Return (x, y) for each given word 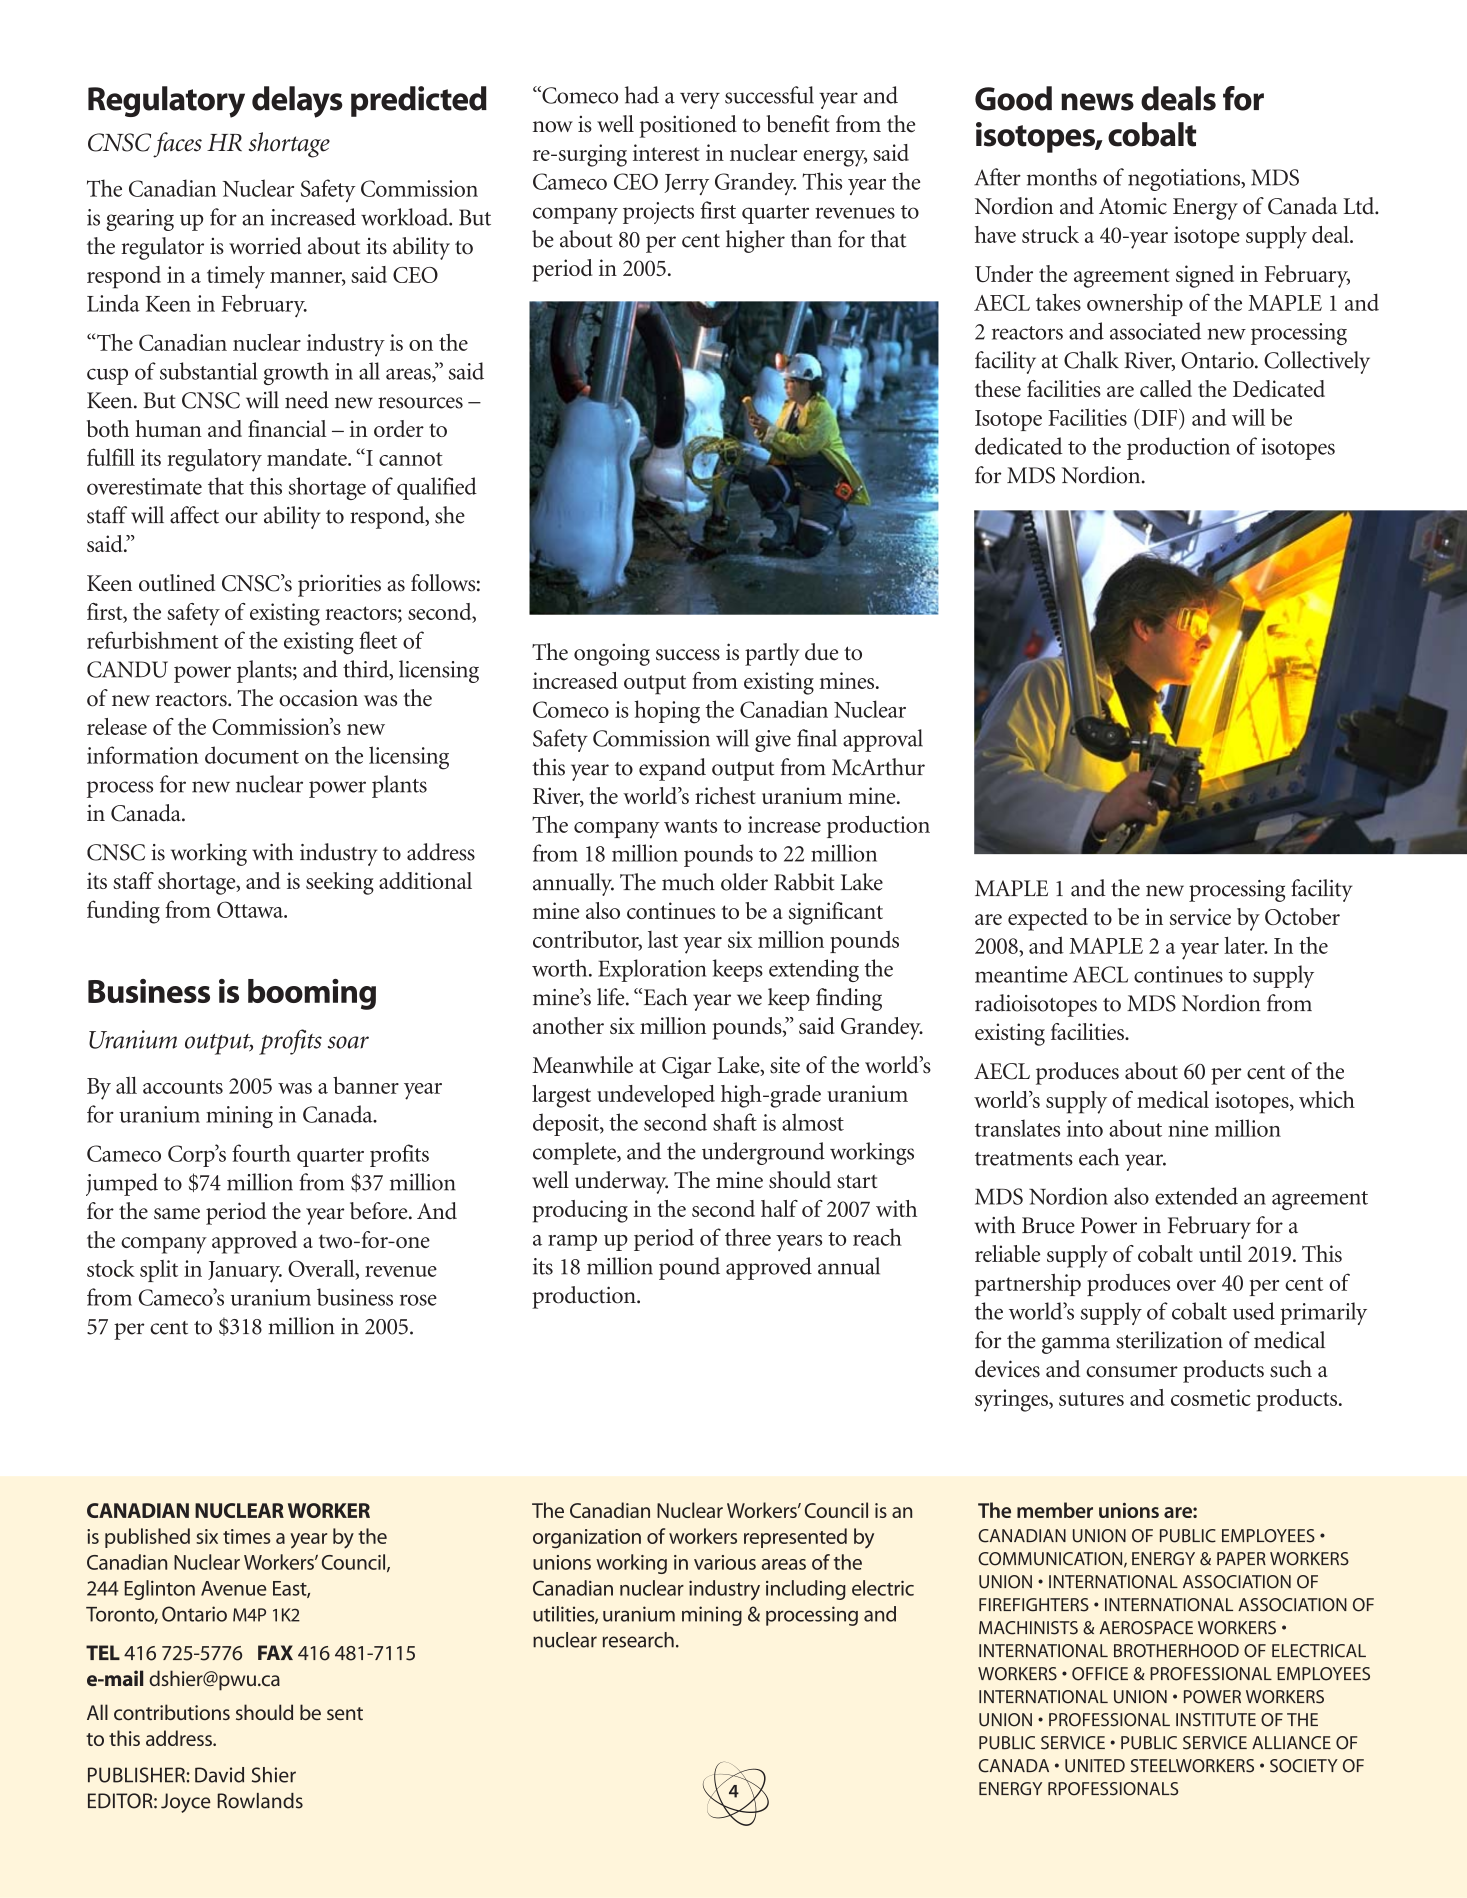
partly (772, 654)
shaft (735, 1122)
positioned (688, 126)
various (725, 1562)
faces (177, 145)
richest (725, 795)
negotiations (1185, 180)
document (252, 755)
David (219, 1775)
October (1302, 916)
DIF (1159, 417)
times (247, 1536)
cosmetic (1211, 1397)
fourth (261, 1153)
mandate (308, 457)
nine (1188, 1128)
